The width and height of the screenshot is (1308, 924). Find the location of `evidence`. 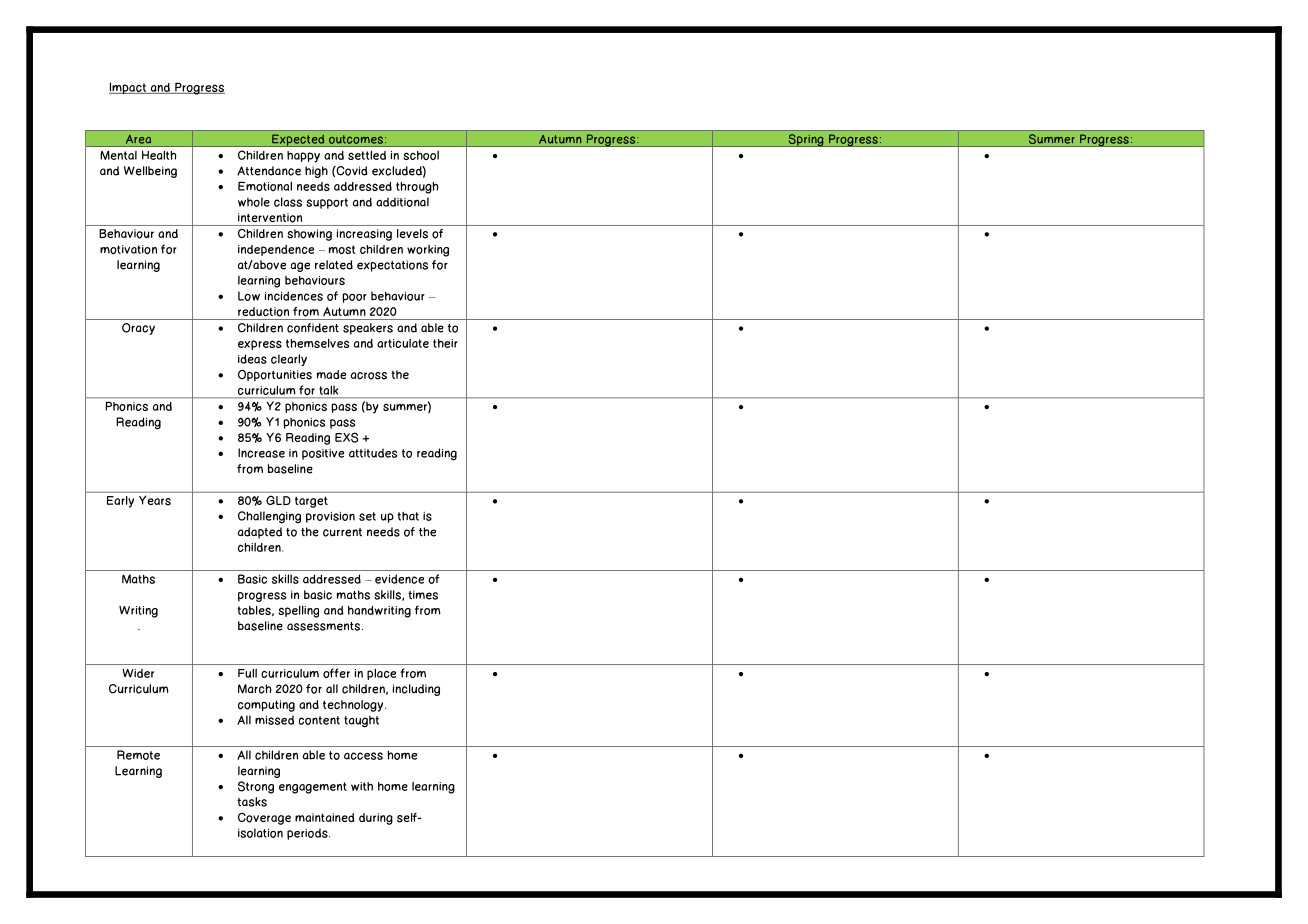

evidence is located at coordinates (399, 579).
